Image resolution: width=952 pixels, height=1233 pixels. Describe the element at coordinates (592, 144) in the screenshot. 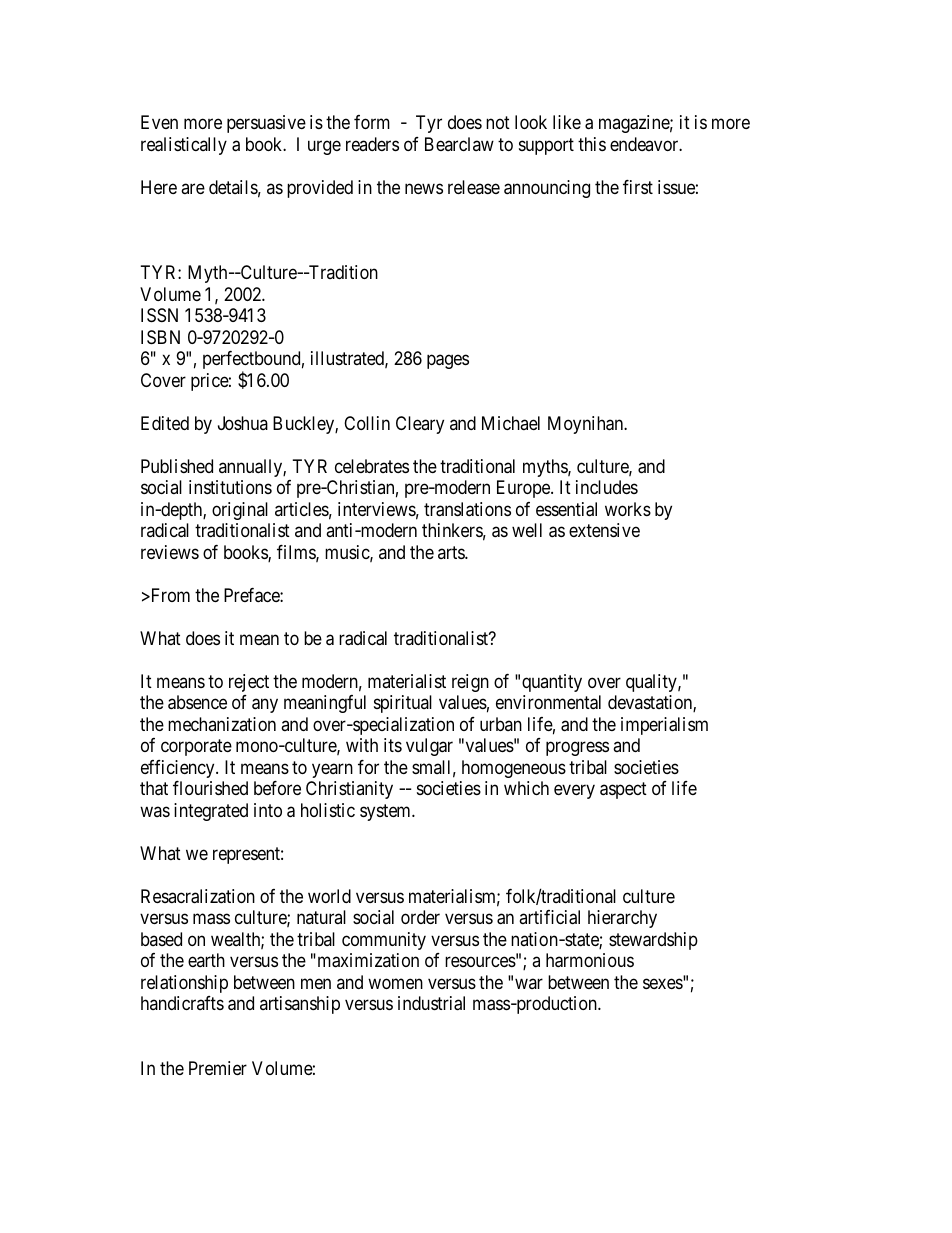

I see `this` at that location.
